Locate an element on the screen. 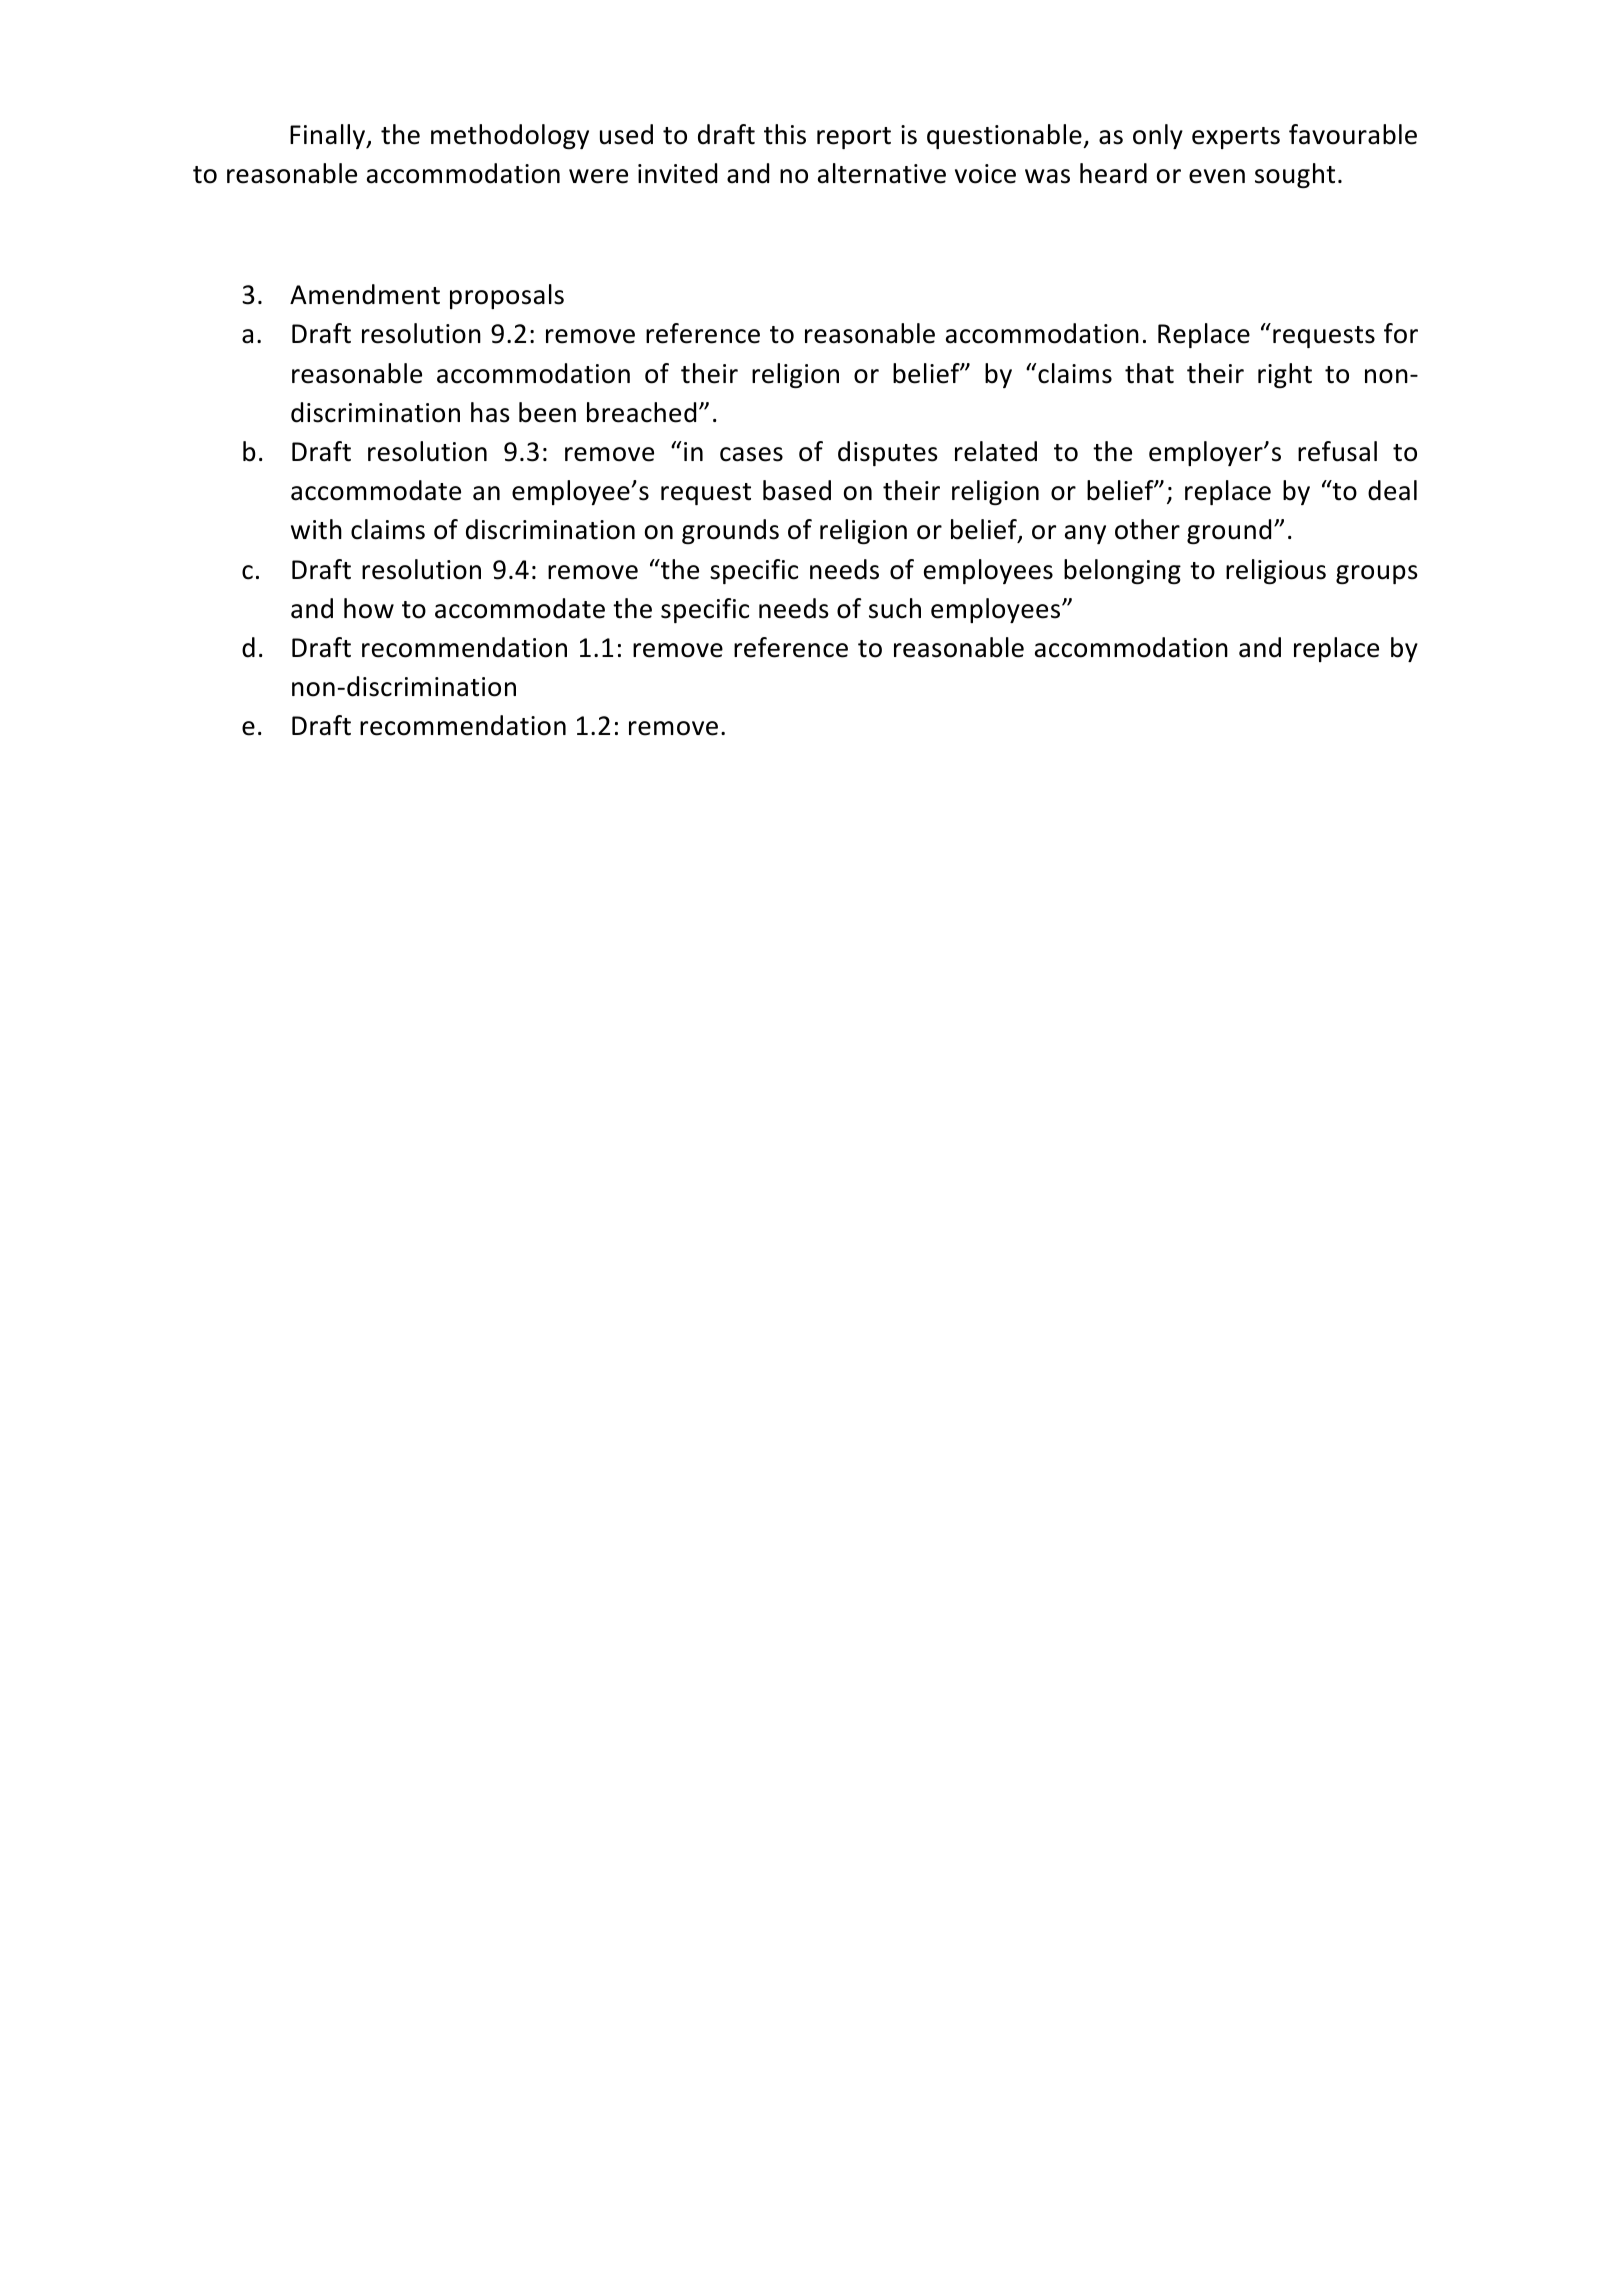  such is located at coordinates (895, 608).
